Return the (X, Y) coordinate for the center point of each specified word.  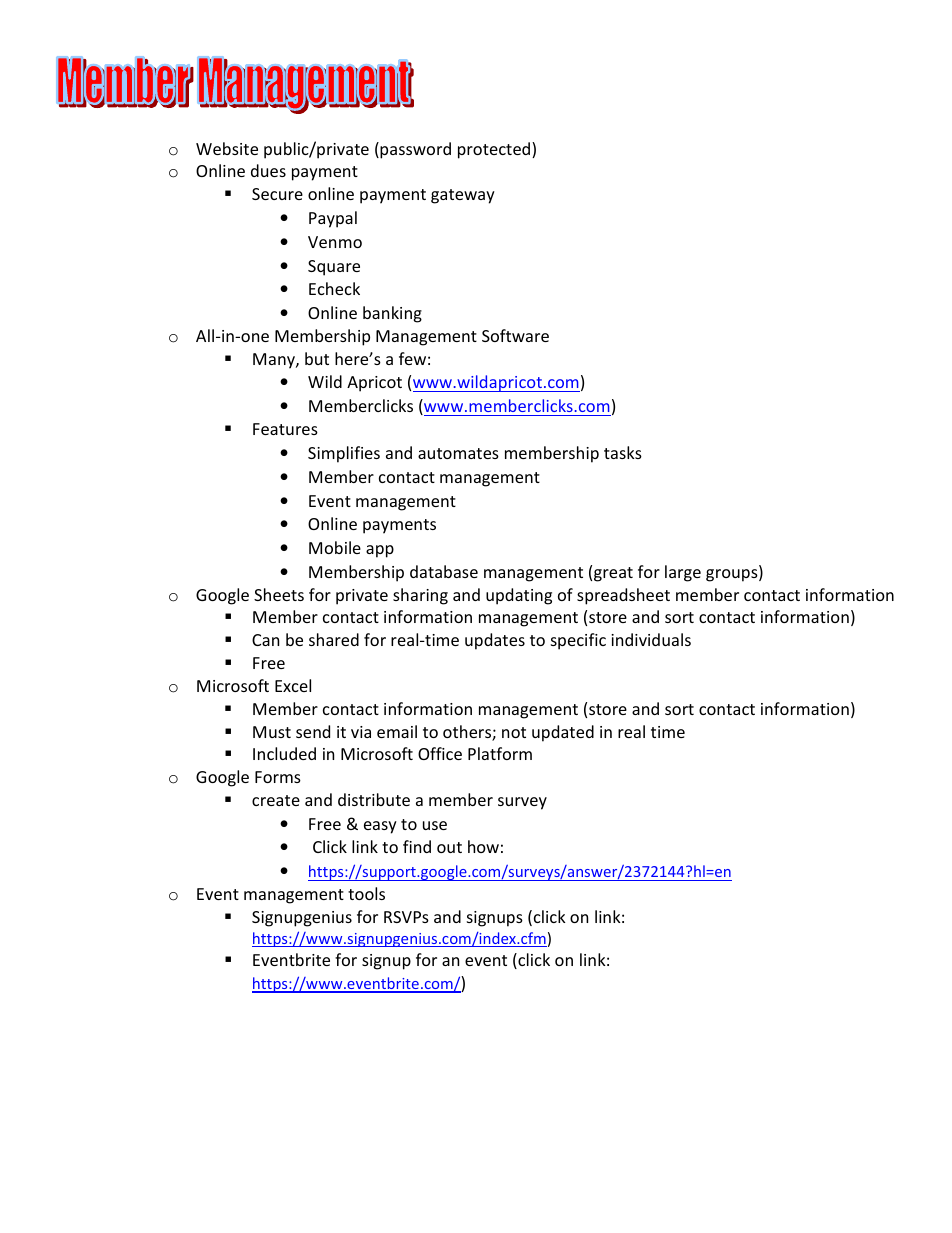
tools (366, 893)
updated (563, 733)
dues (268, 170)
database (444, 571)
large (683, 573)
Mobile (335, 547)
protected (495, 150)
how (483, 846)
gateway (463, 196)
